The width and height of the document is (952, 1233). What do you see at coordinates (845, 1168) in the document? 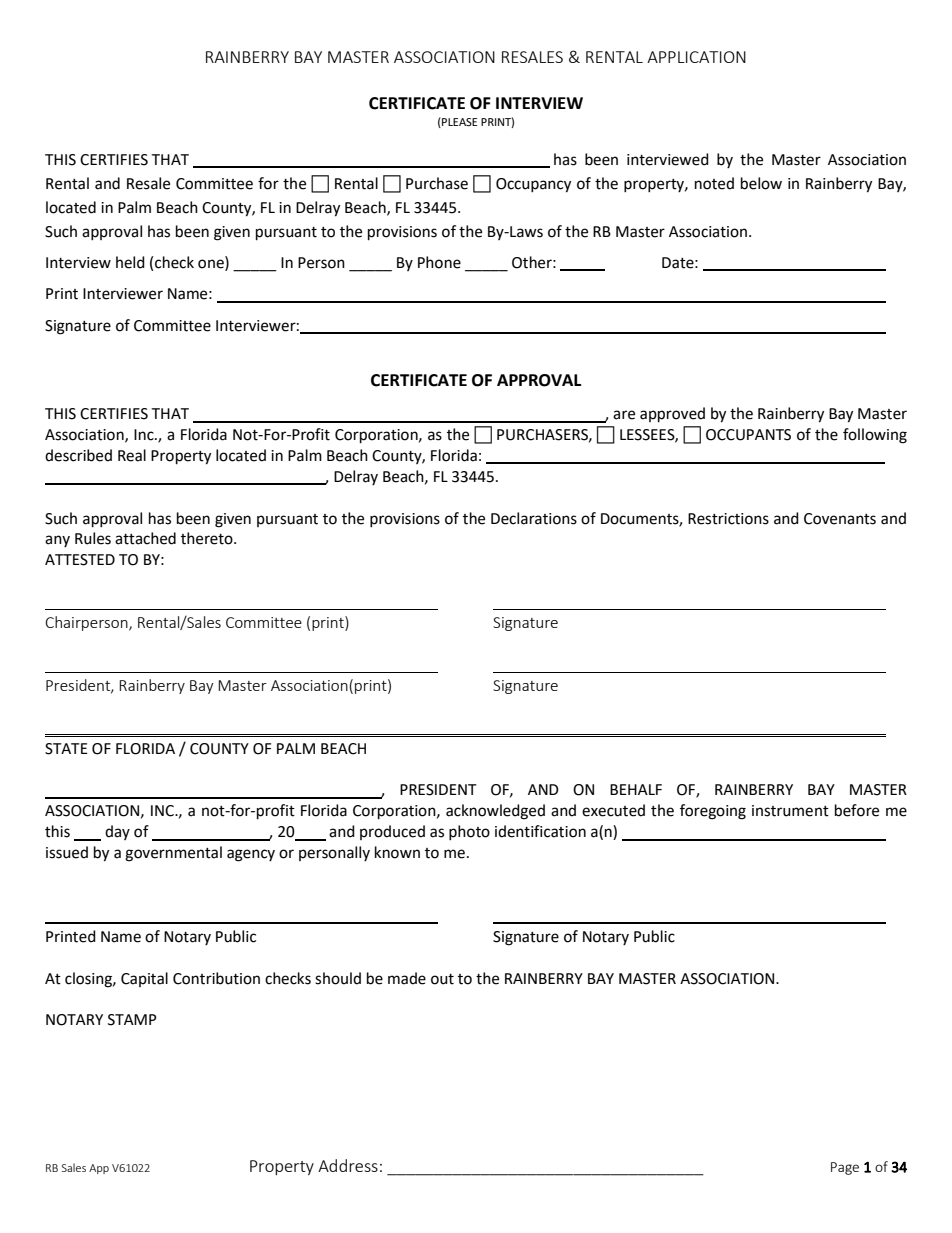
I see `Page` at bounding box center [845, 1168].
